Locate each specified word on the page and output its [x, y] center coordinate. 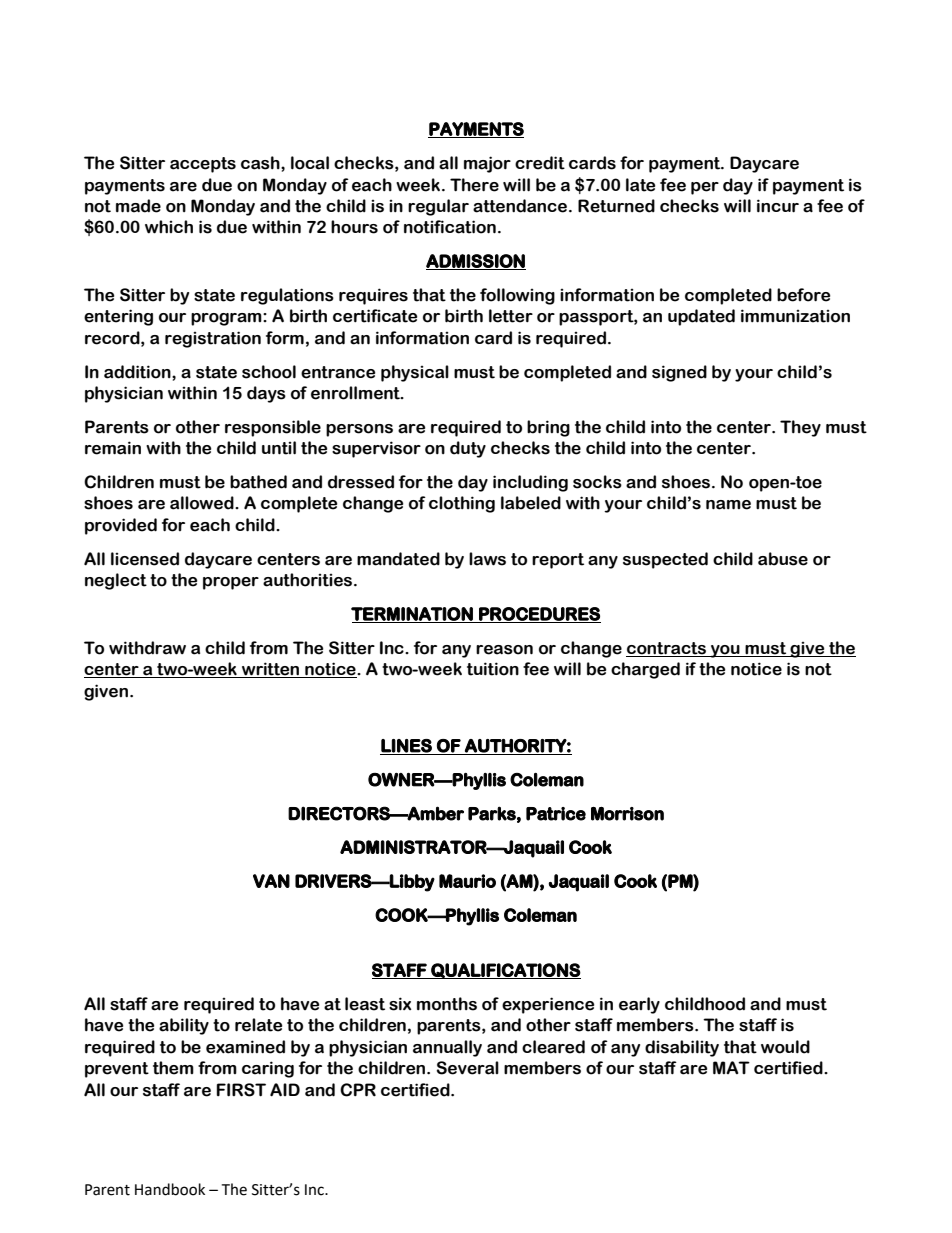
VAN [271, 881]
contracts [666, 648]
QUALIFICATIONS [505, 971]
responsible [273, 428]
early [639, 1005]
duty [468, 449]
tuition [493, 669]
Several [468, 1068]
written [271, 670]
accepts [203, 165]
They [800, 428]
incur [778, 206]
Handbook [170, 1189]
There [474, 185]
